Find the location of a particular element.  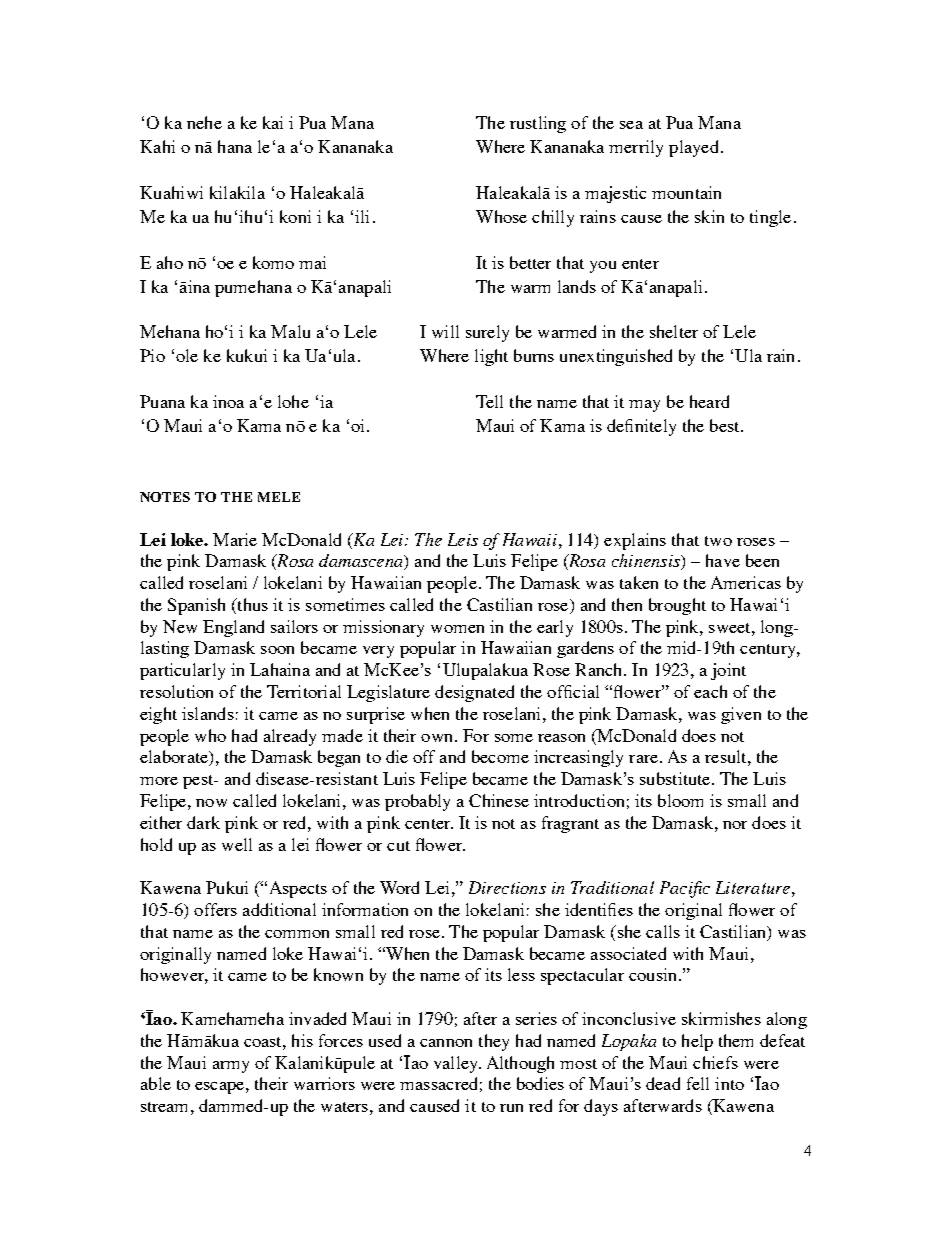

played is located at coordinates (693, 148).
